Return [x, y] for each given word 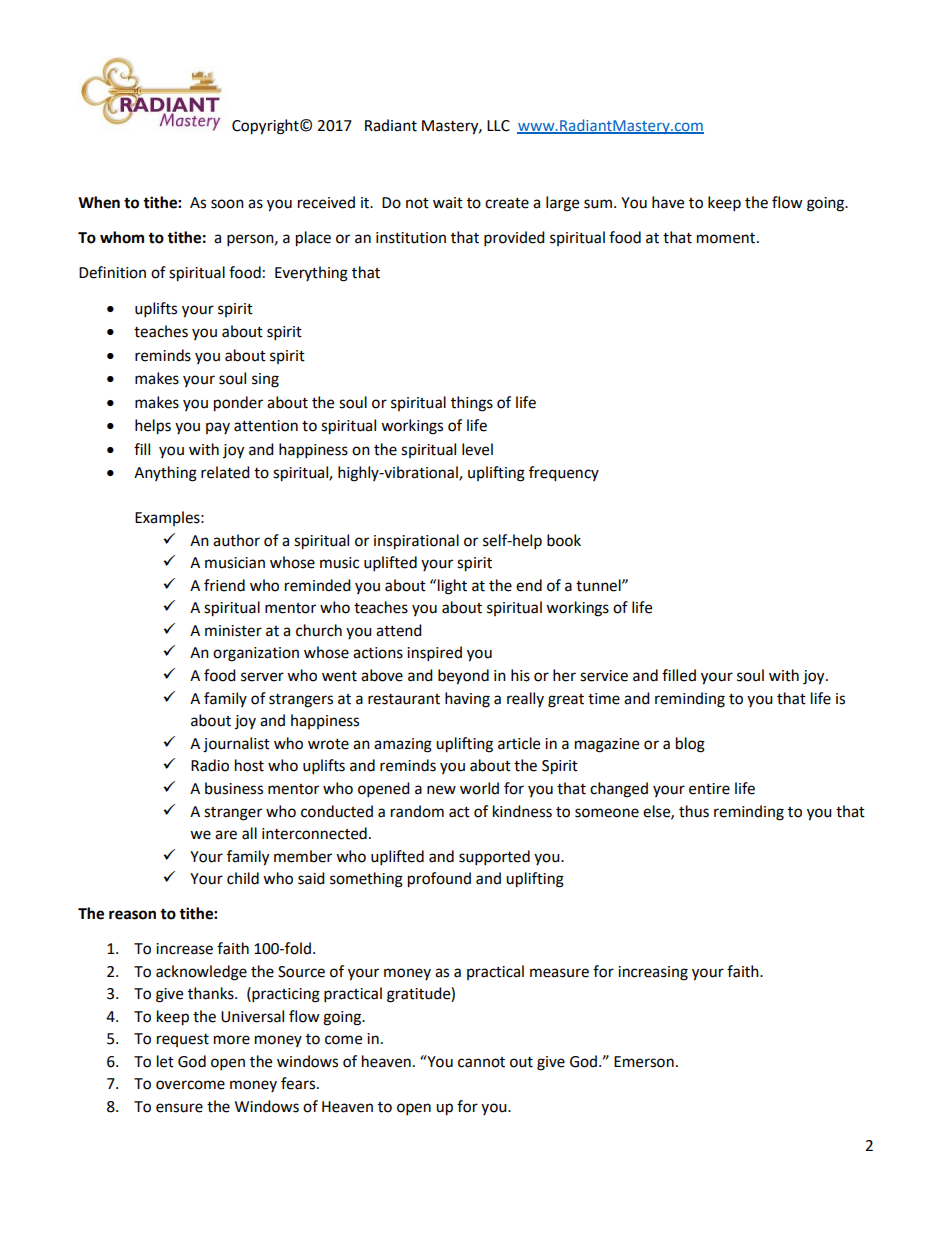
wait [448, 203]
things [472, 404]
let [165, 1061]
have [668, 202]
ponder [238, 404]
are [226, 835]
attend [399, 630]
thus [694, 811]
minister [233, 631]
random [417, 811]
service [604, 676]
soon [227, 204]
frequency [564, 474]
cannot [481, 1062]
